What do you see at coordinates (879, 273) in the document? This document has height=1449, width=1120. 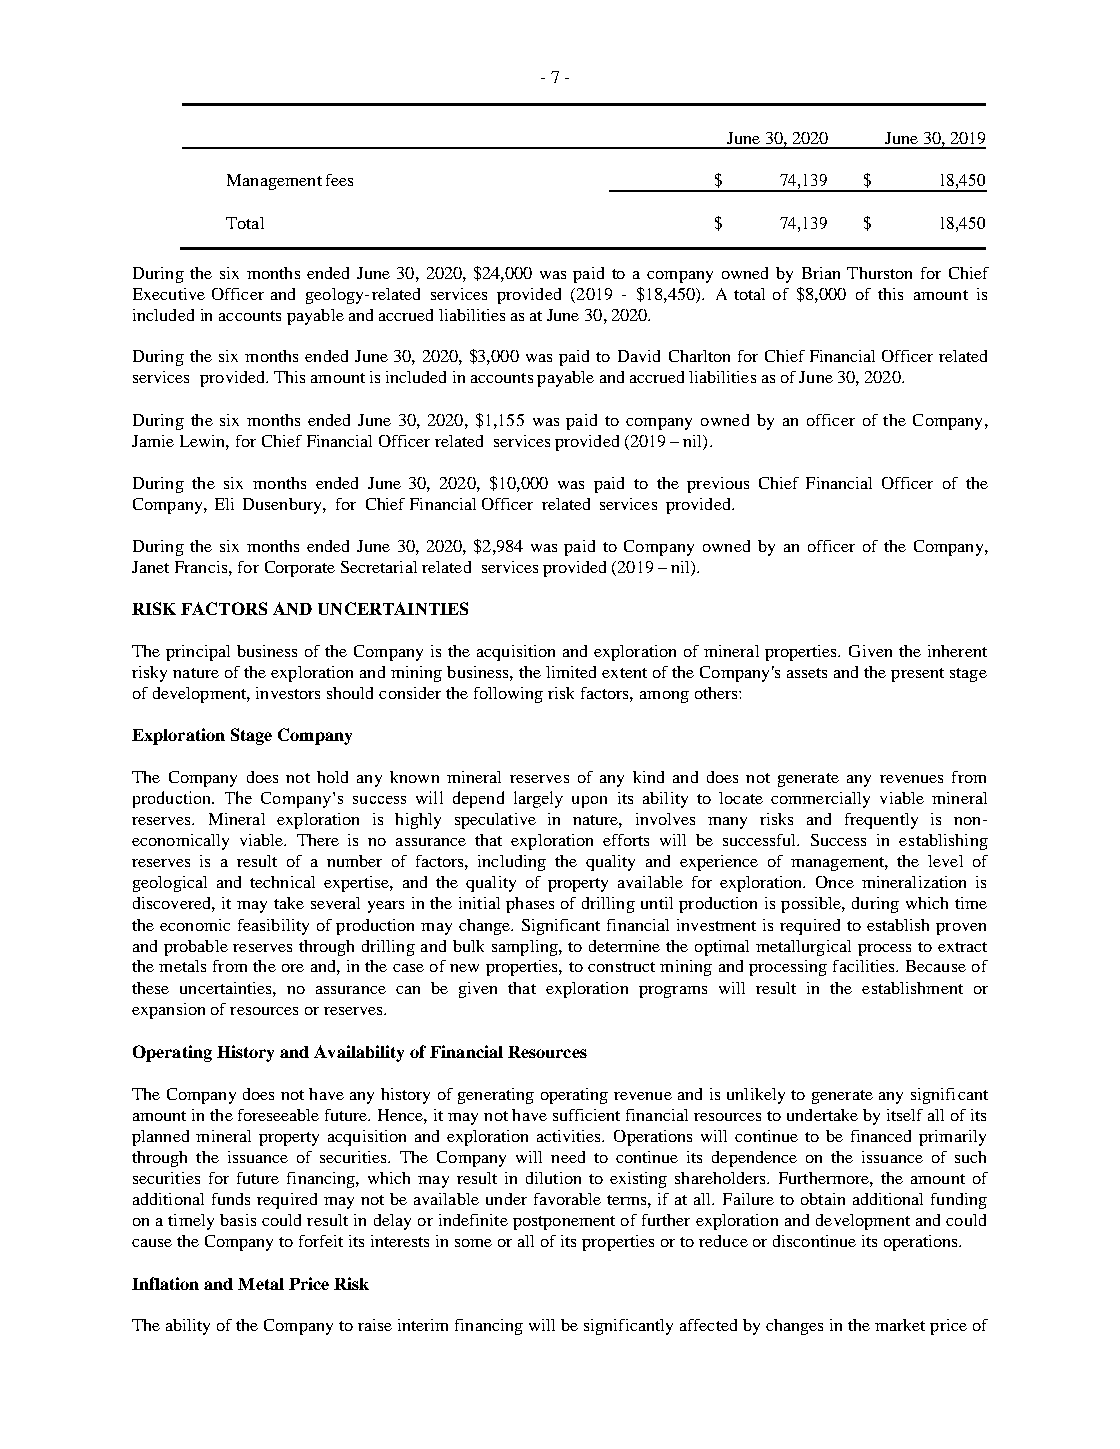 I see `Thurston` at bounding box center [879, 273].
